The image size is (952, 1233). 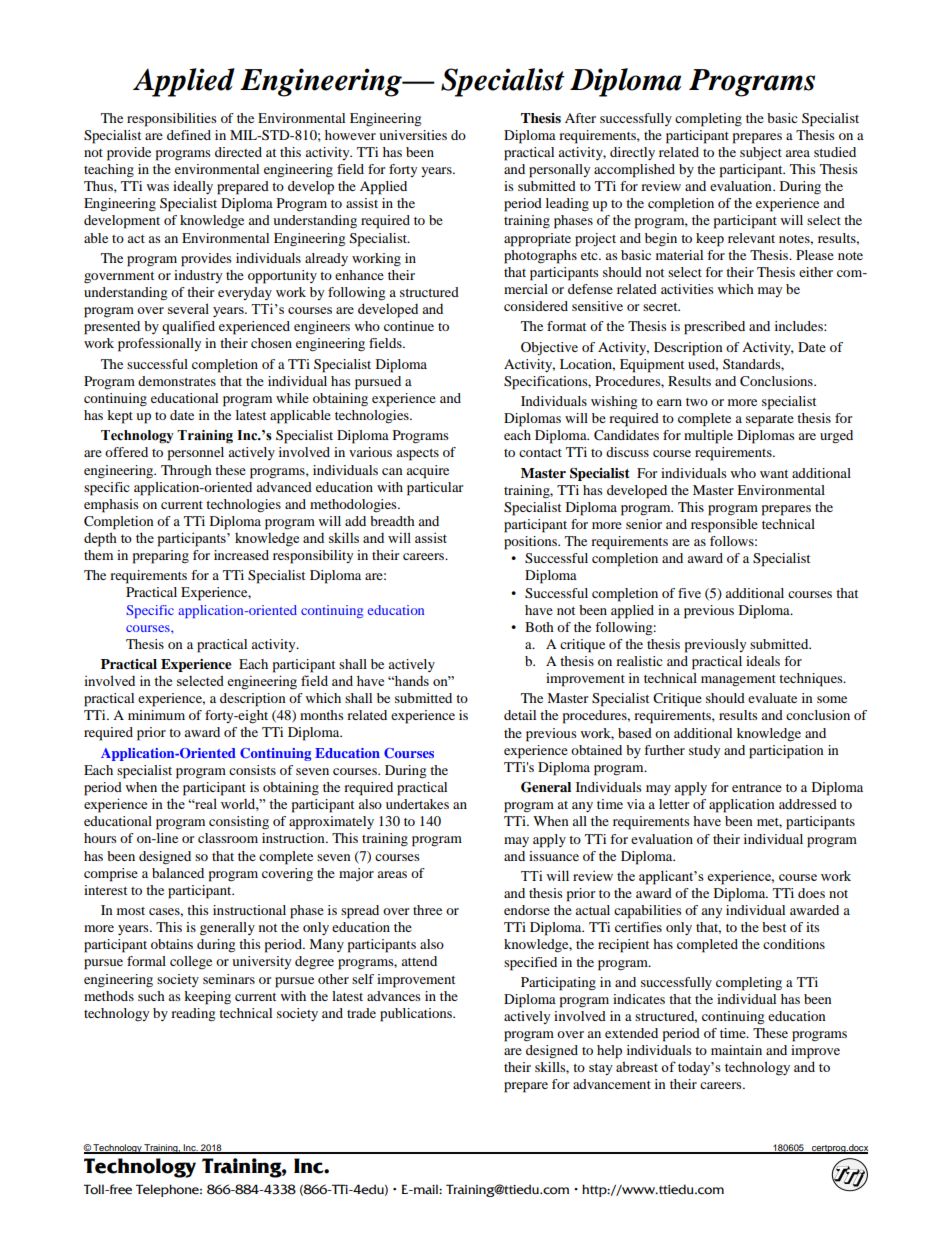 I want to click on subject, so click(x=761, y=154).
